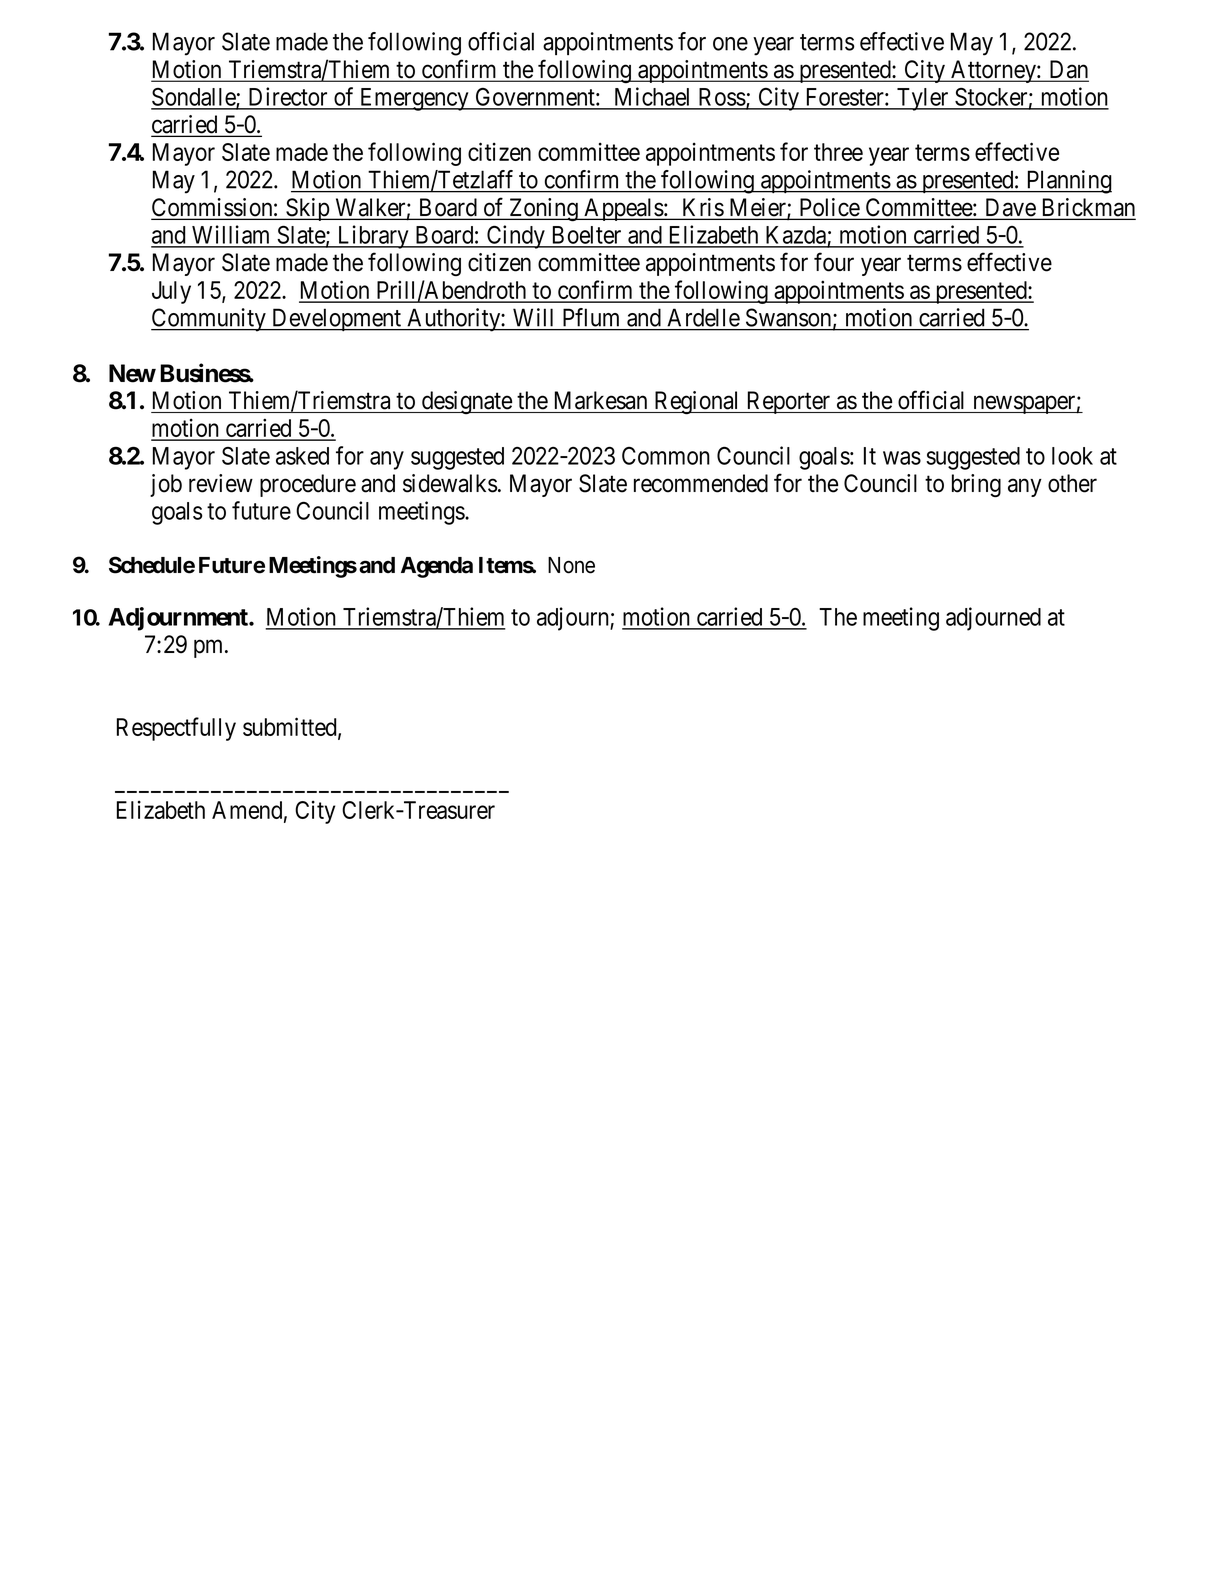 The height and width of the screenshot is (1584, 1224). I want to click on Emergency, so click(414, 99).
